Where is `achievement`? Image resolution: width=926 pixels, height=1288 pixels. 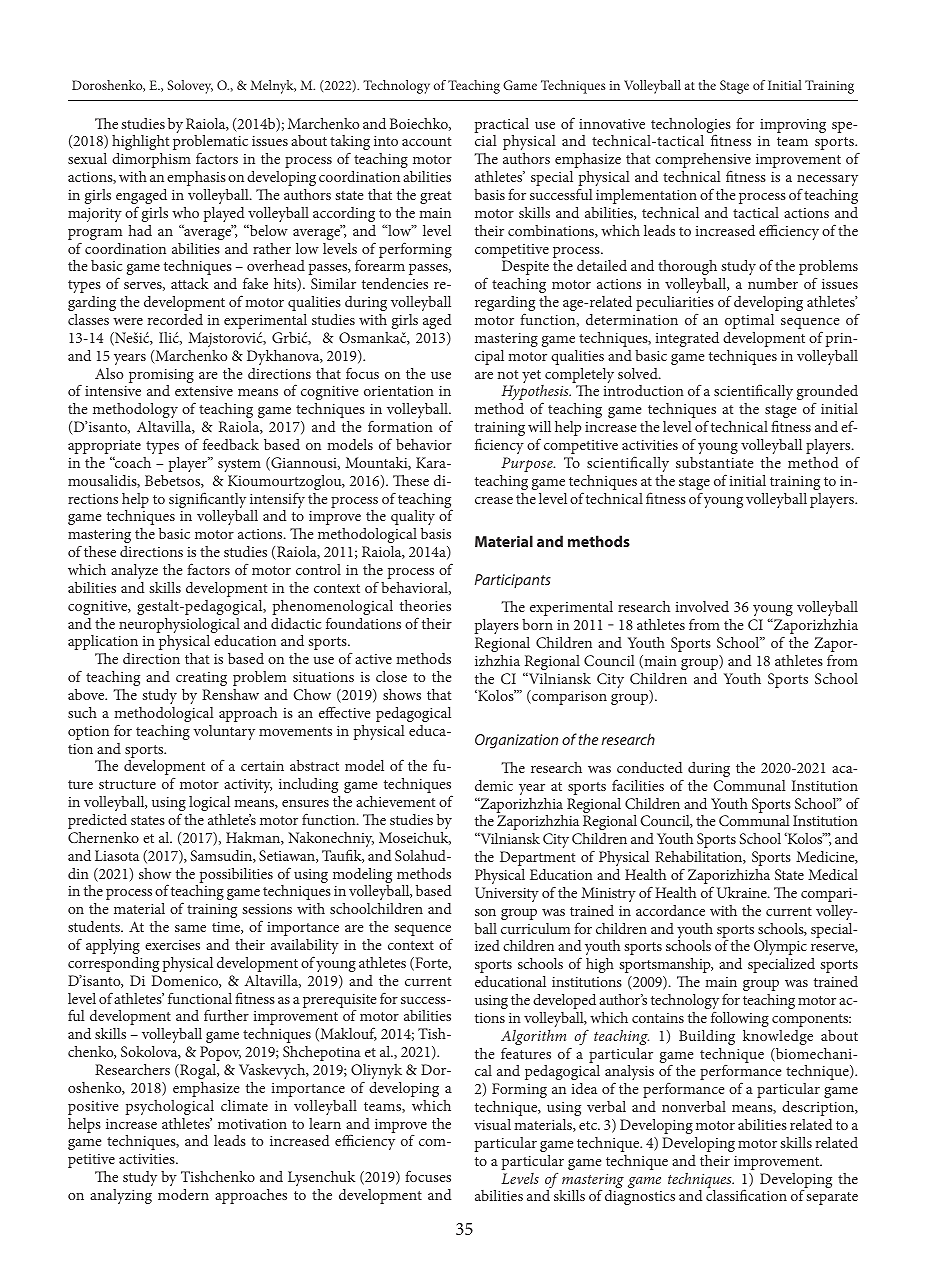 achievement is located at coordinates (396, 801).
